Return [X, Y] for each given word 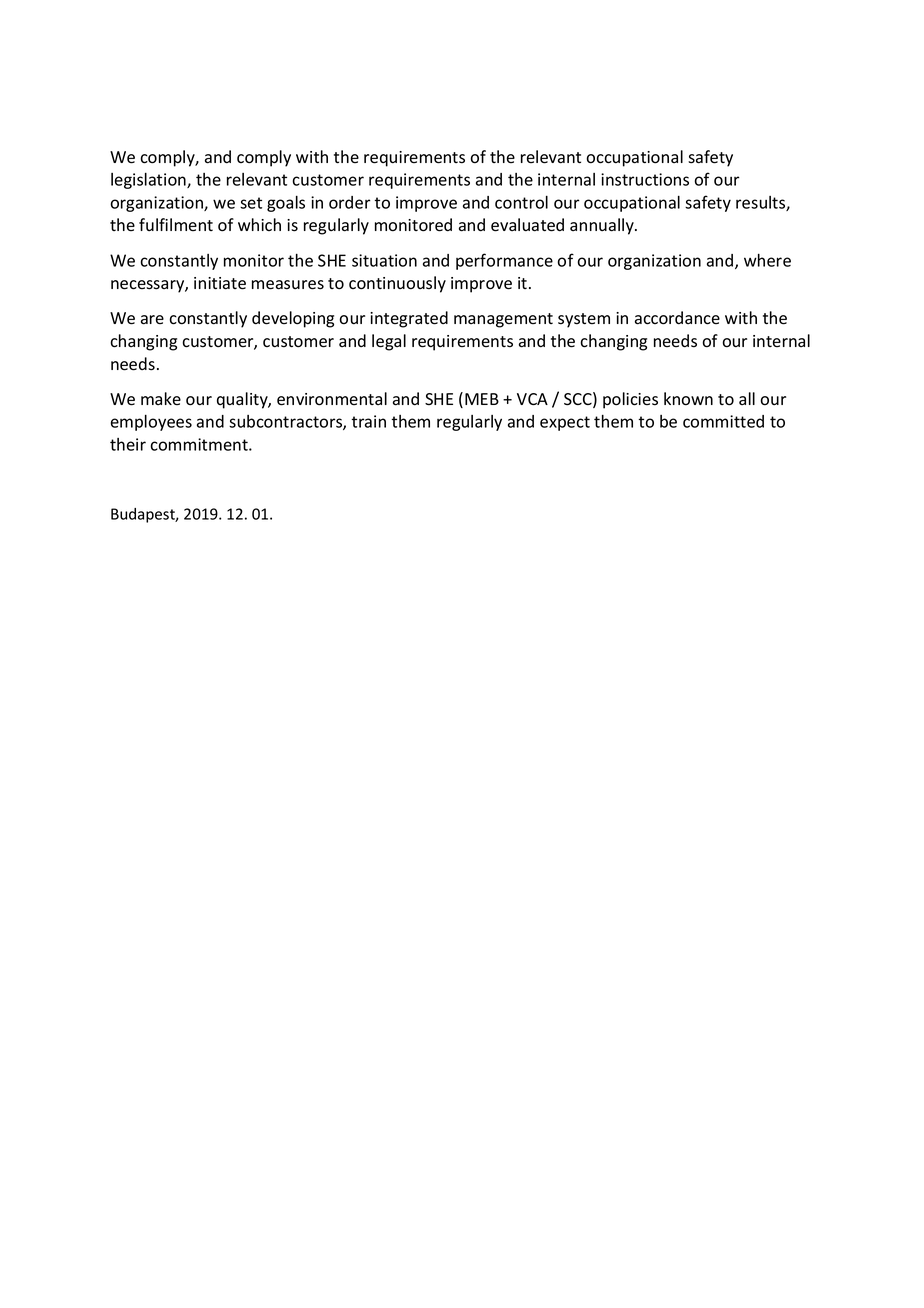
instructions [645, 179]
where [767, 260]
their [128, 444]
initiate [220, 283]
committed [723, 421]
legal [389, 342]
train [368, 421]
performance [504, 261]
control [521, 202]
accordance [677, 318]
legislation [149, 180]
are [152, 320]
